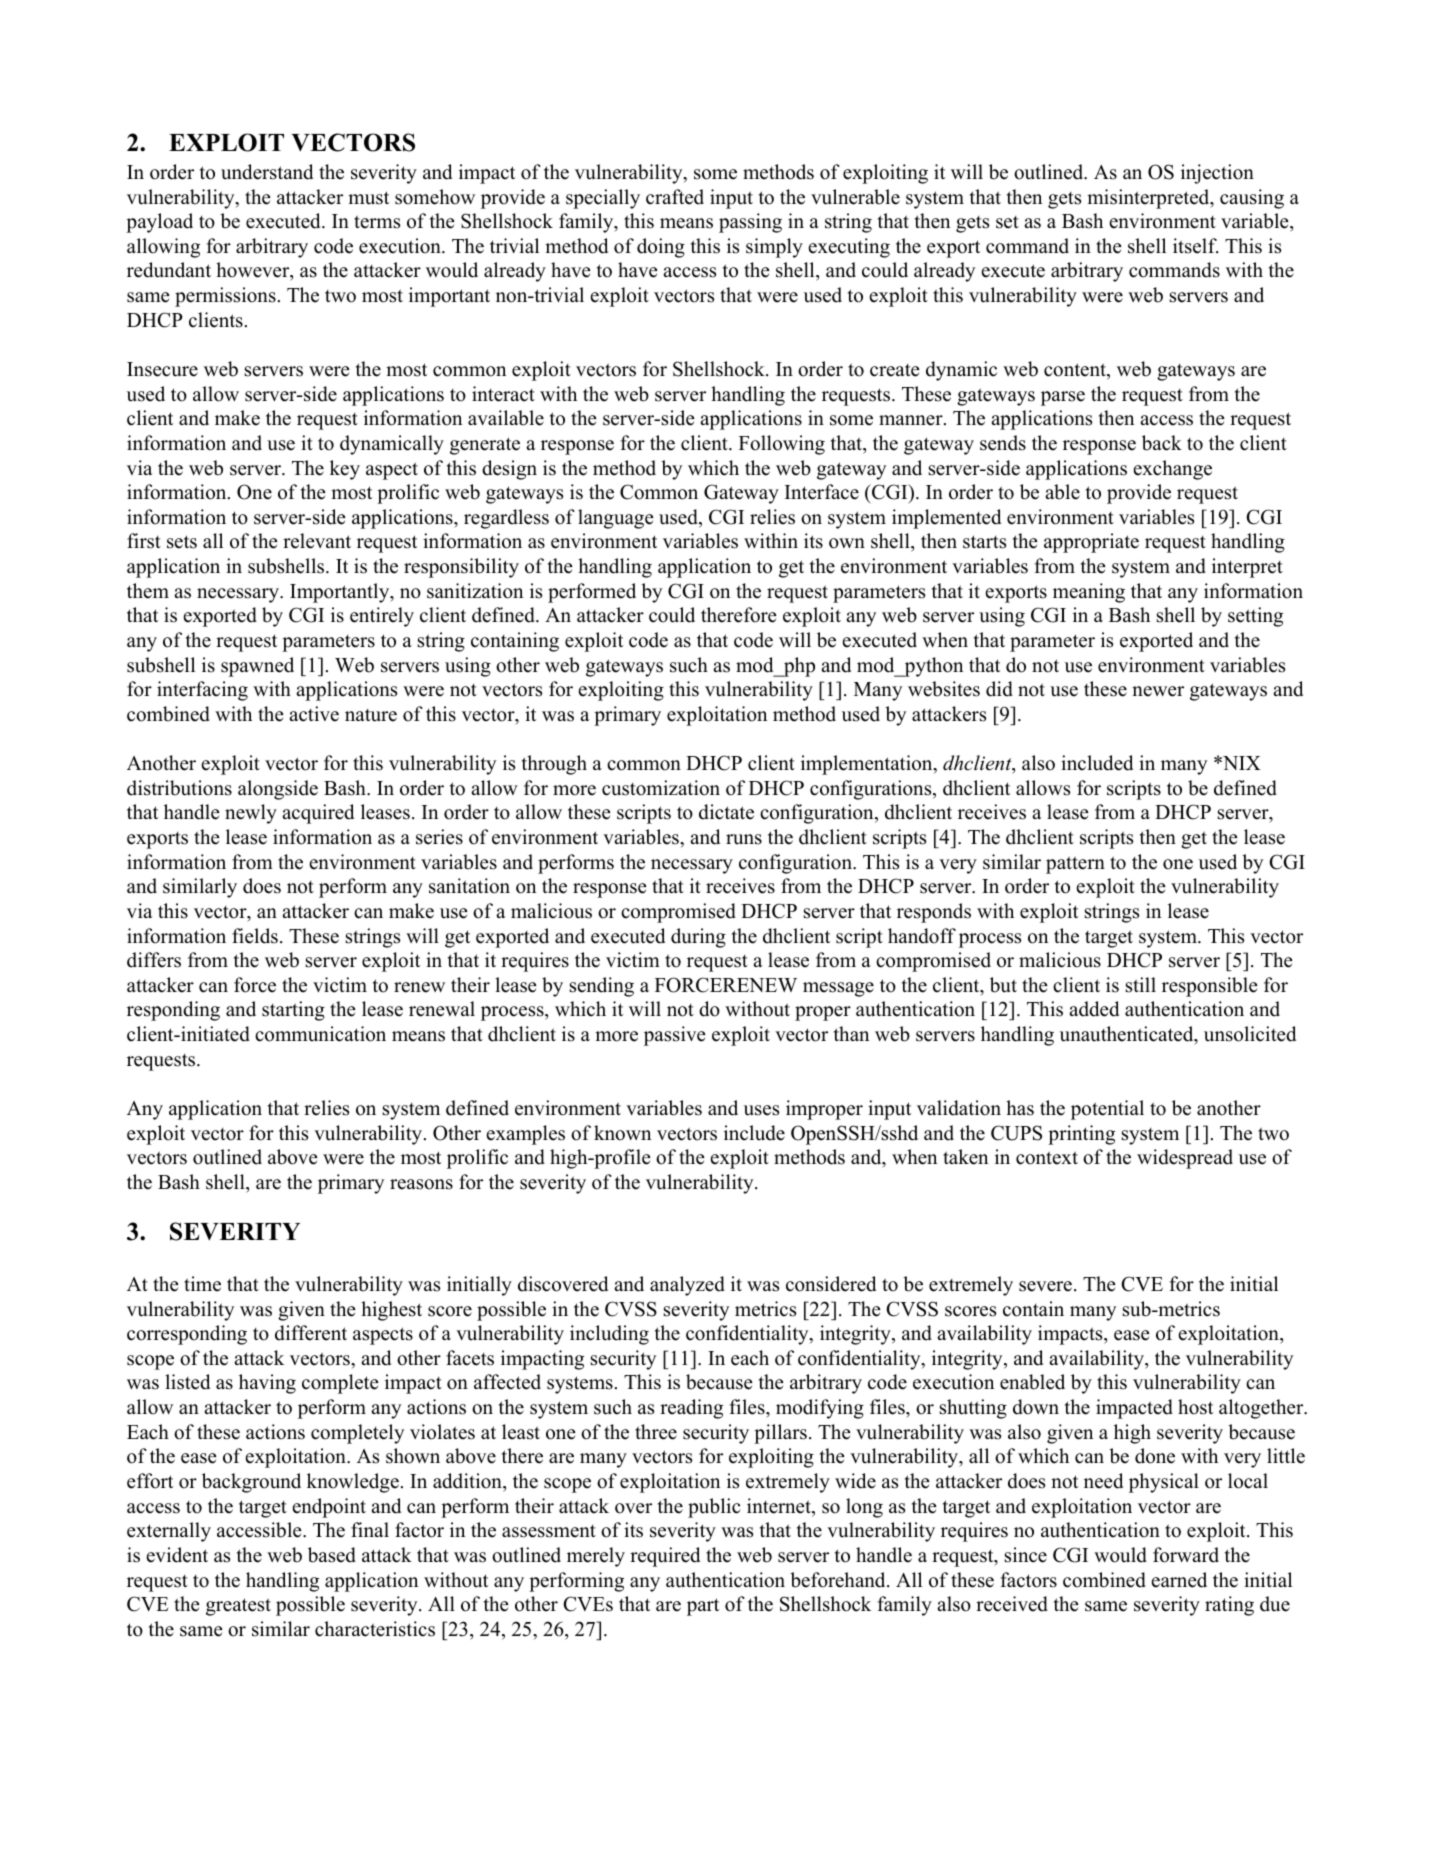 This screenshot has height=1858, width=1436. Describe the element at coordinates (311, 1333) in the screenshot. I see `different` at that location.
